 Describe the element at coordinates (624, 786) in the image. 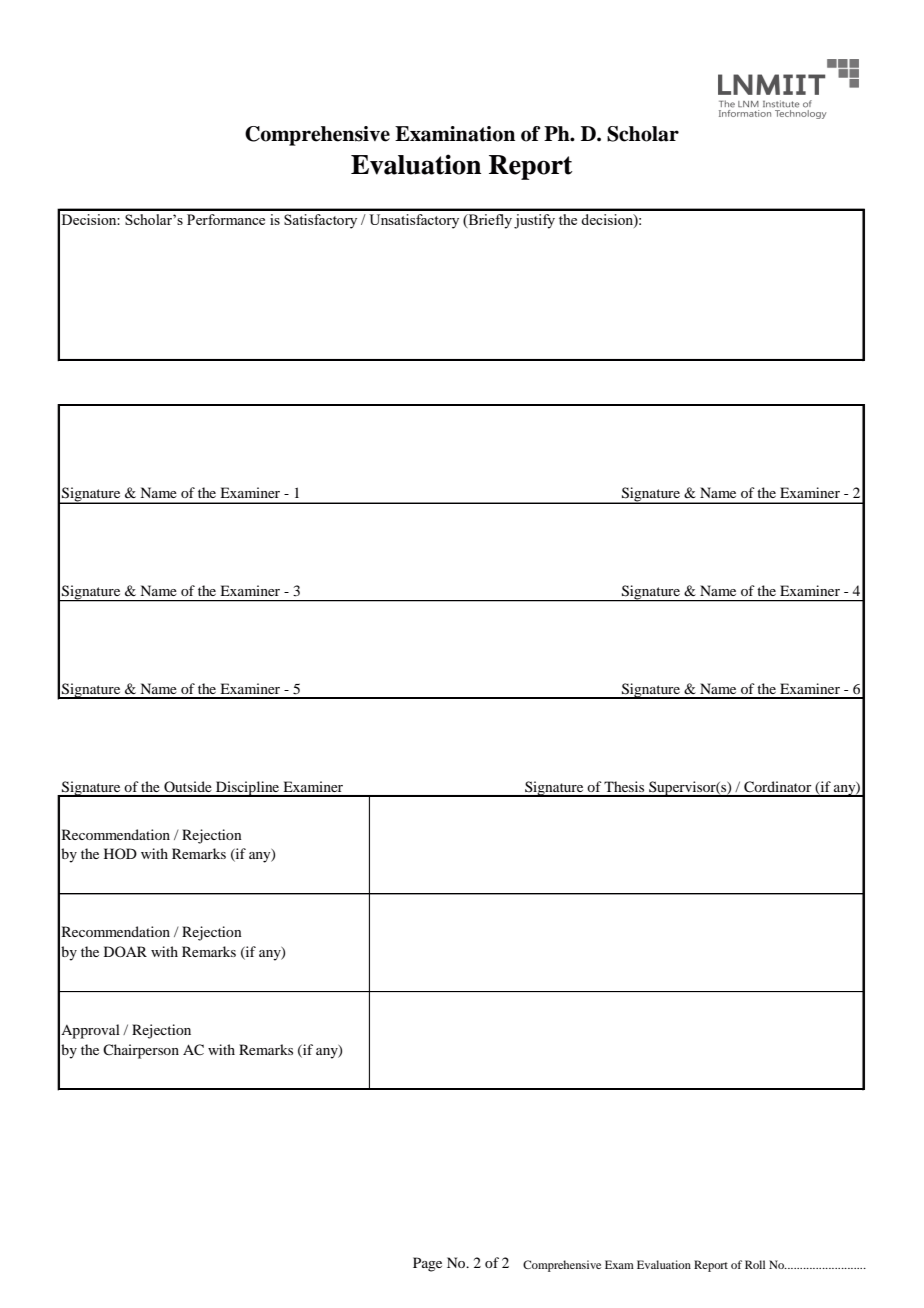

I see `Thesis` at that location.
